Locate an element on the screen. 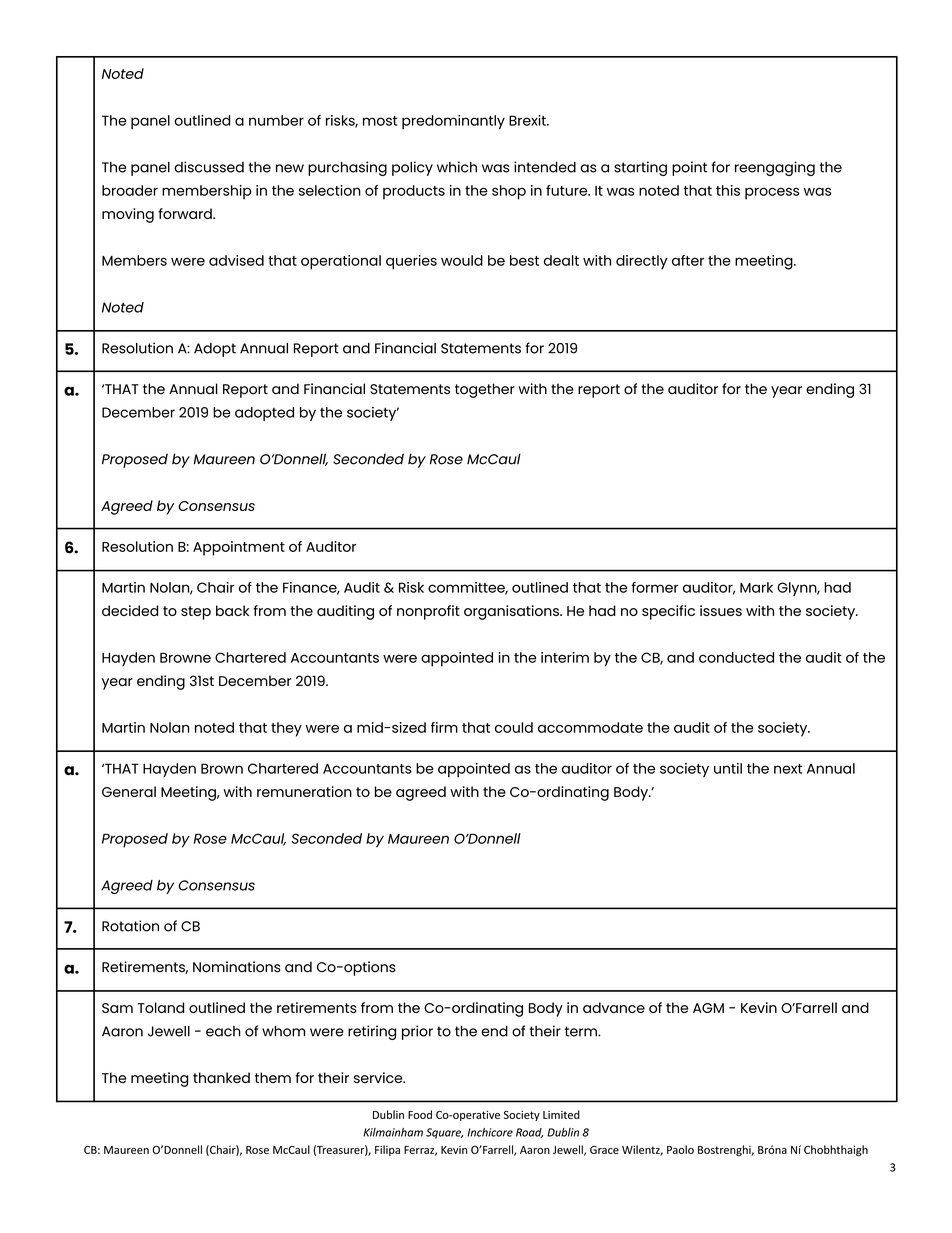 This screenshot has height=1233, width=952. remuneration is located at coordinates (304, 791).
